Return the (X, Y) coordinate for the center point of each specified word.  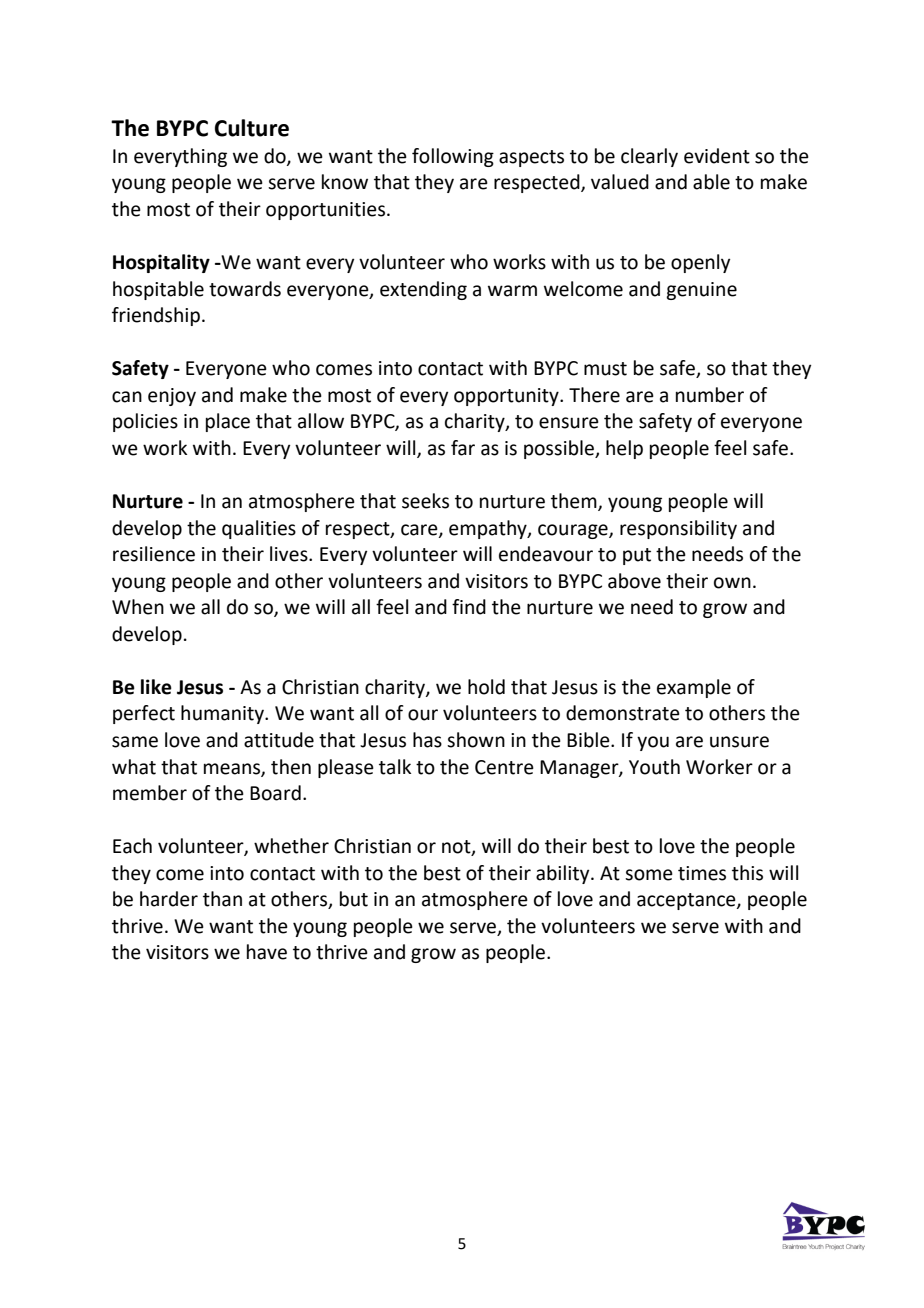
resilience (154, 554)
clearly (649, 157)
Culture (252, 128)
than (222, 899)
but (354, 899)
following (453, 157)
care (420, 530)
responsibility (678, 529)
